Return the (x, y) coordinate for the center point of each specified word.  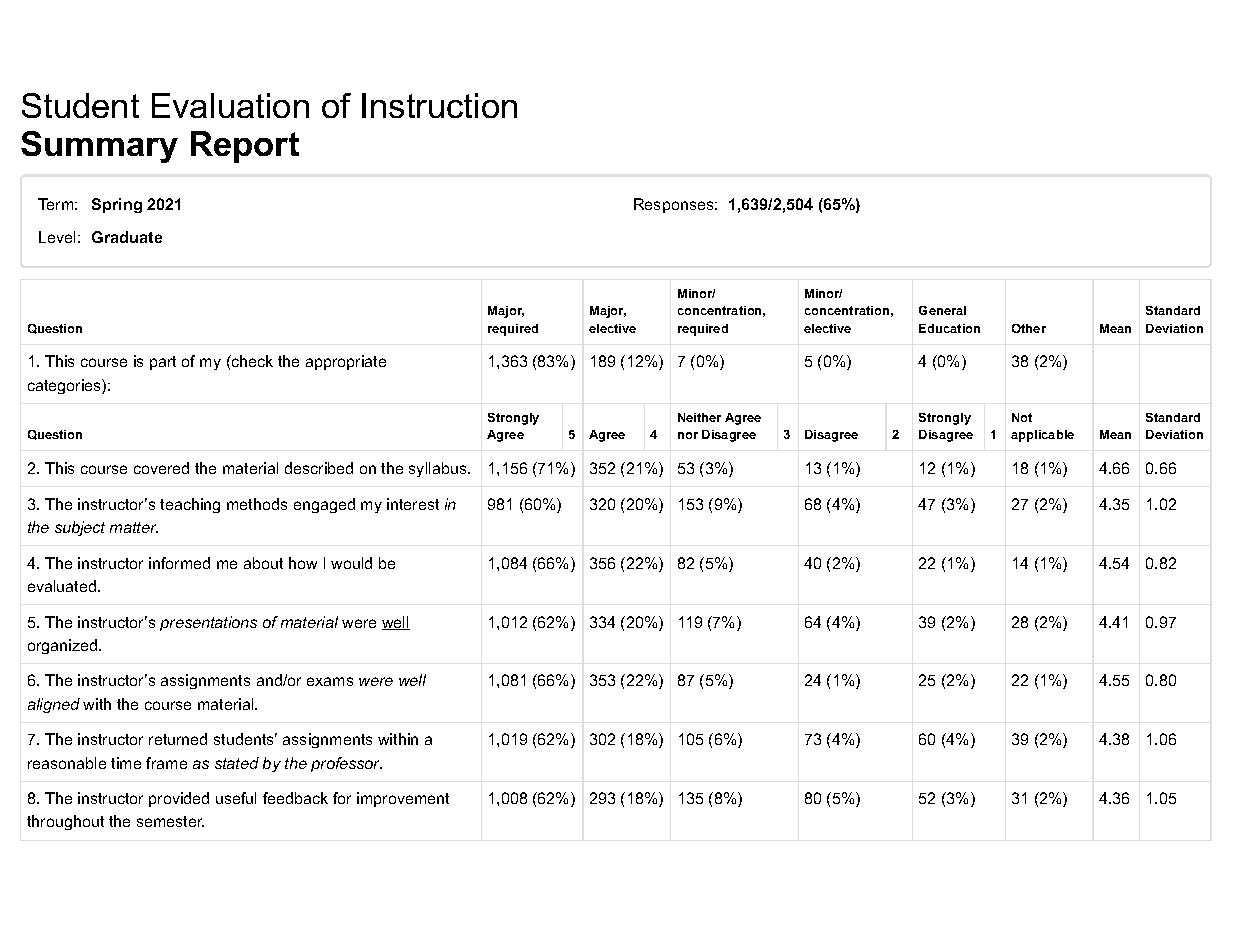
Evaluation (230, 105)
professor (346, 764)
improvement (403, 799)
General (942, 310)
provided (179, 799)
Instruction (439, 105)
